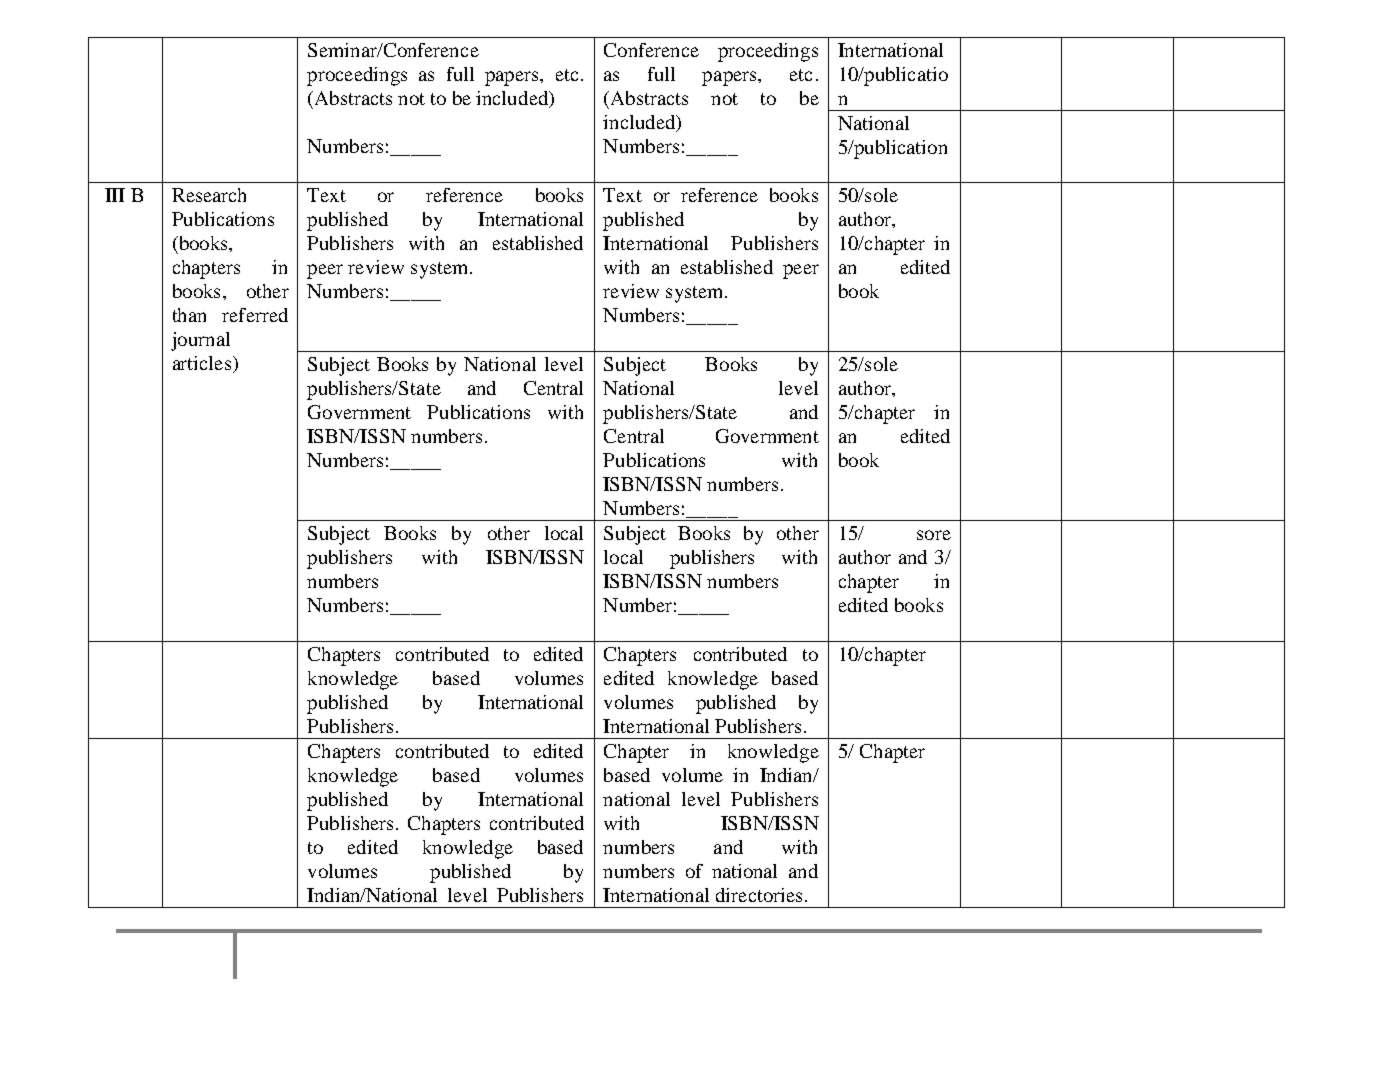 This screenshot has width=1378, height=1065. I want to click on III, so click(115, 195).
